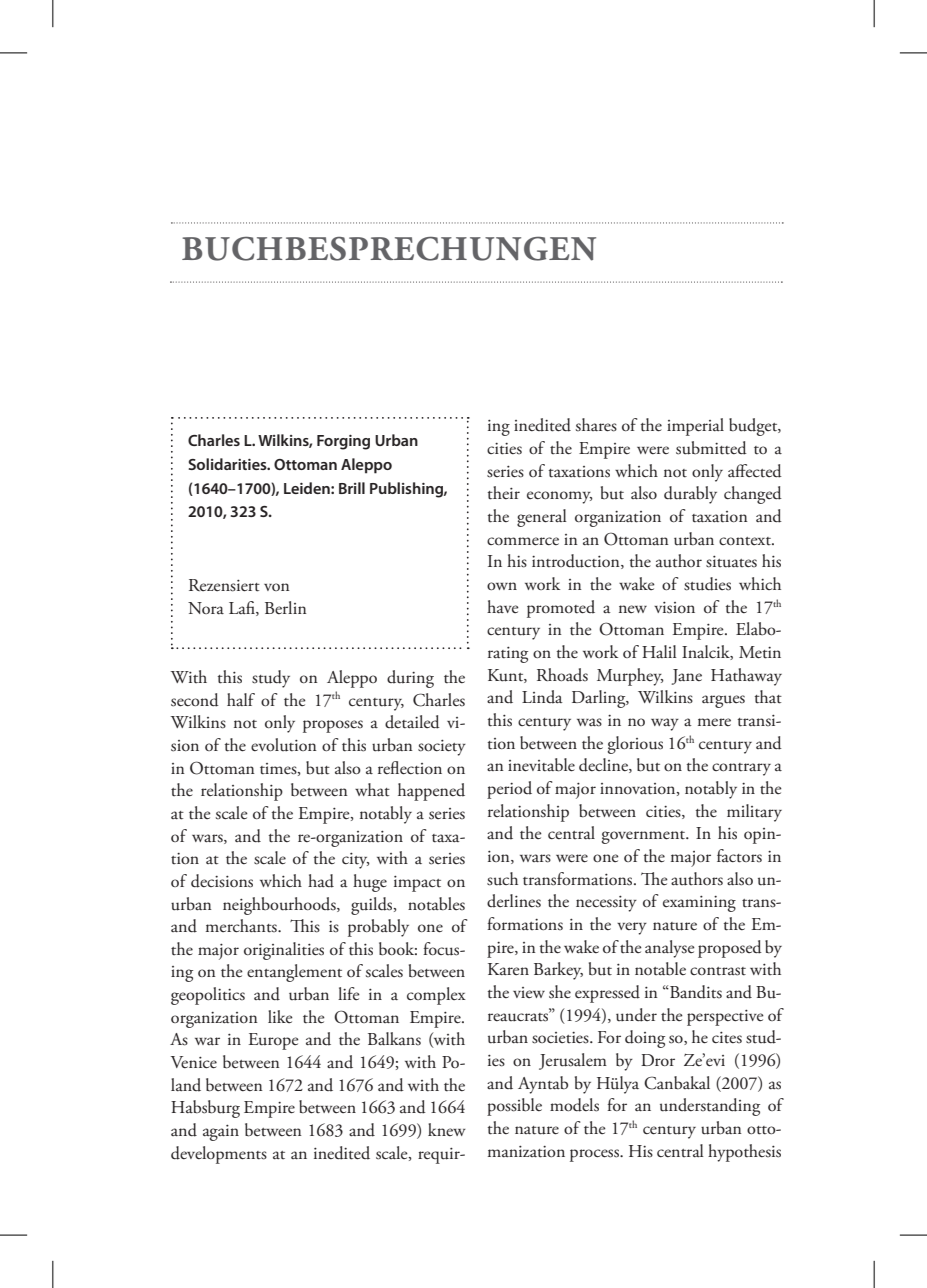 The image size is (927, 1288). Describe the element at coordinates (221, 1132) in the screenshot. I see `again` at that location.
